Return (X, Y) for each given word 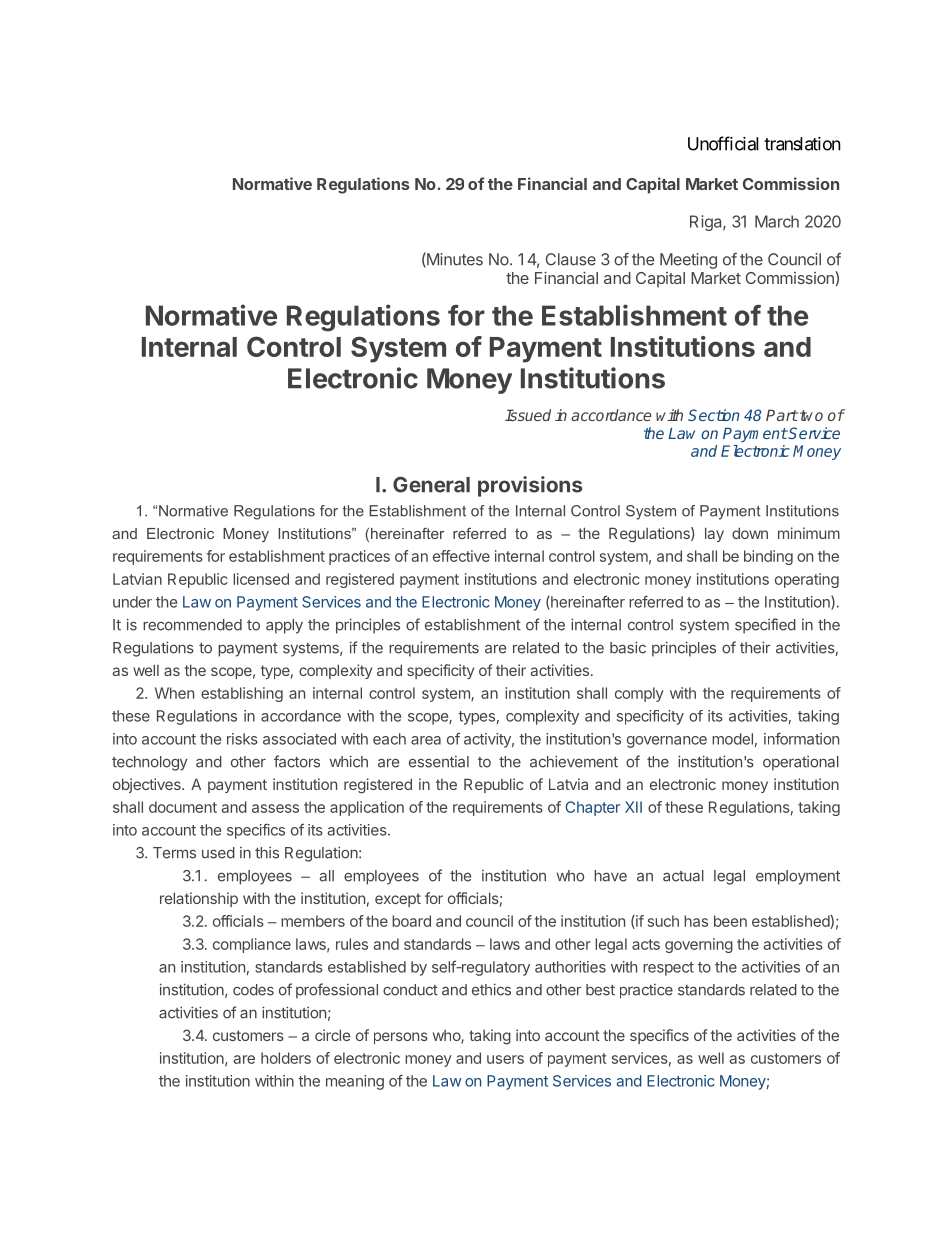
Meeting (688, 261)
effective (461, 556)
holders (286, 1058)
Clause (571, 259)
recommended (192, 625)
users (505, 1059)
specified (765, 626)
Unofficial (723, 143)
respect (668, 969)
